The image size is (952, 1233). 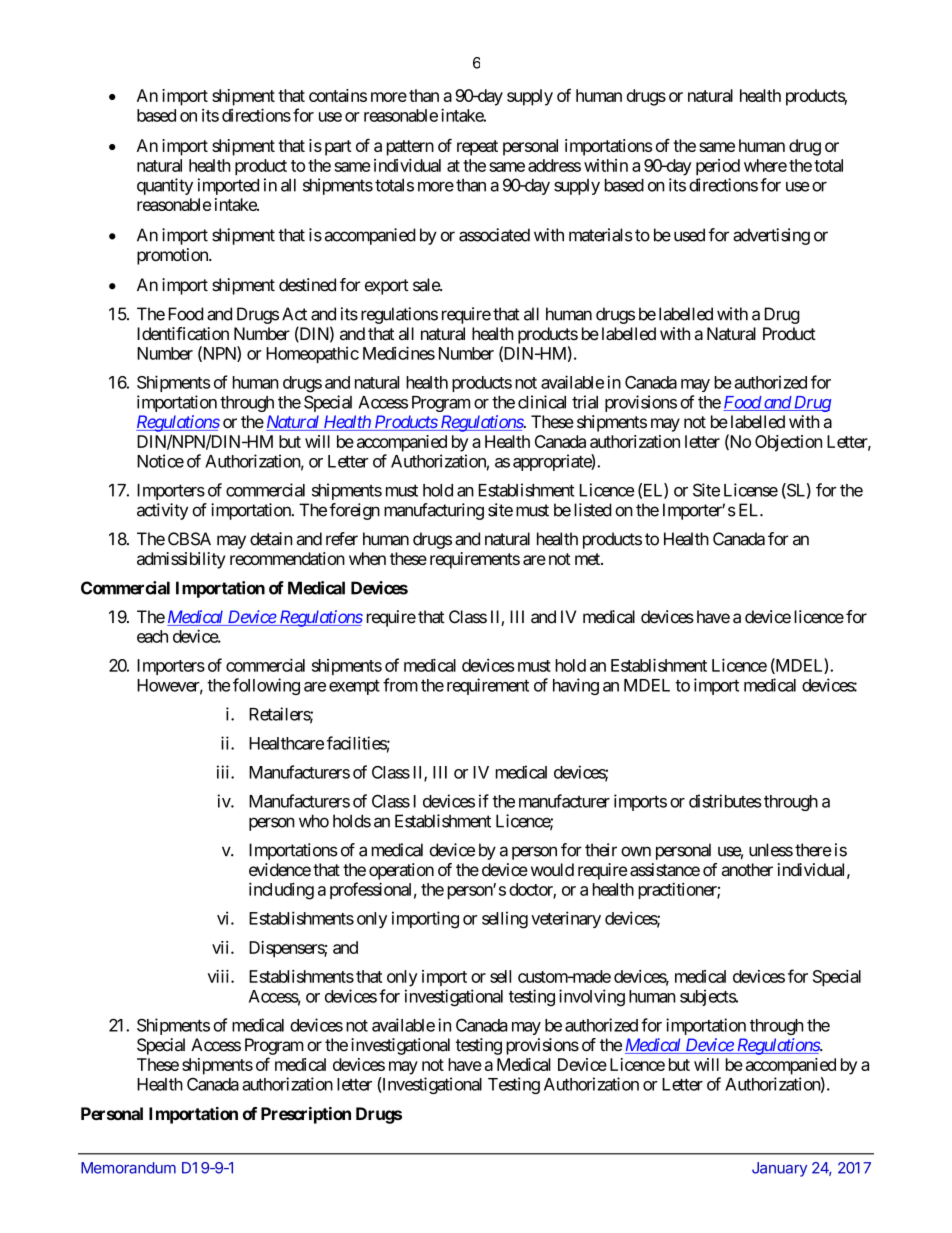 What do you see at coordinates (593, 510) in the screenshot?
I see `listed` at bounding box center [593, 510].
